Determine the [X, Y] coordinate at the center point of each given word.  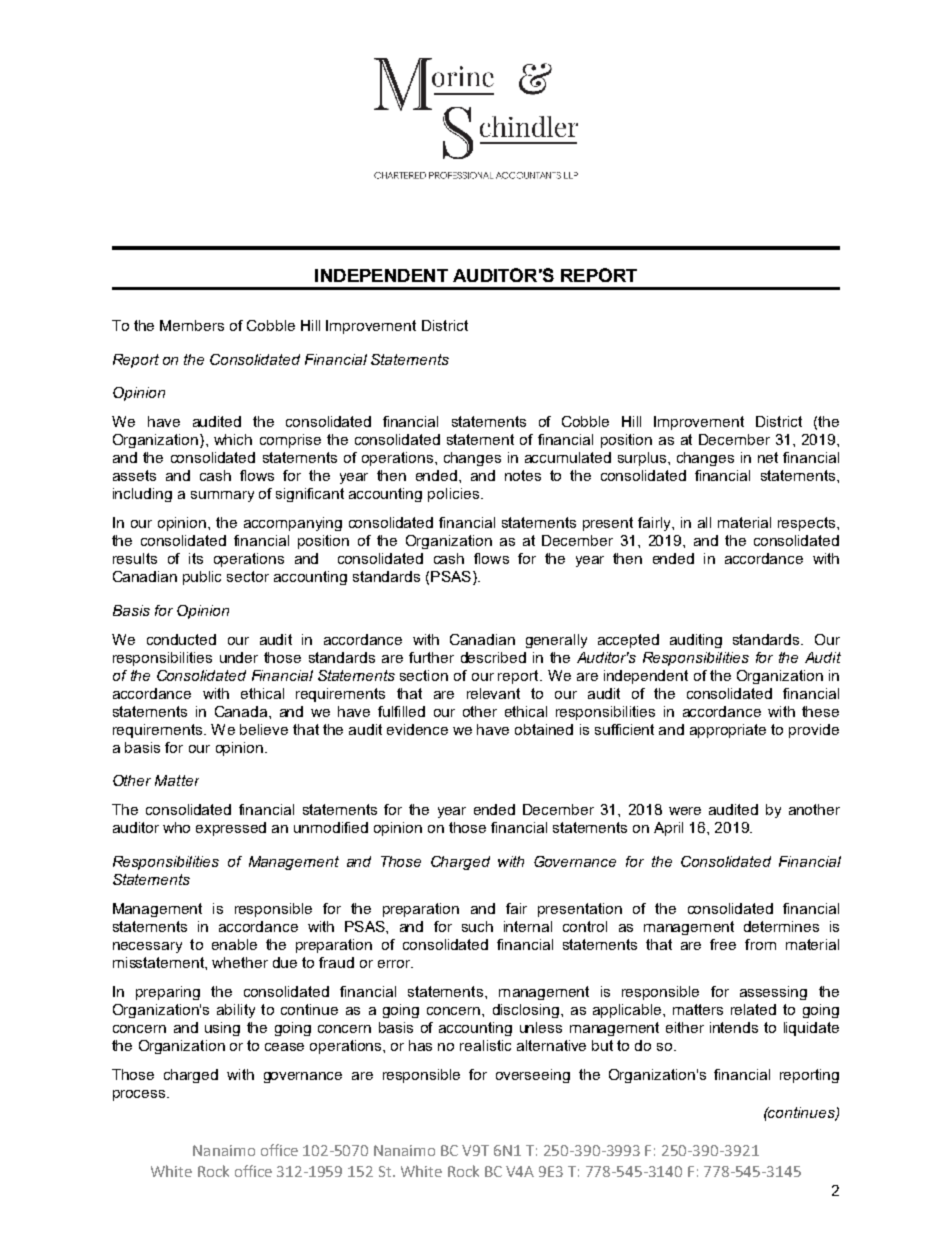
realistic [485, 1045]
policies [453, 495]
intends [734, 1027]
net [768, 457]
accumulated [568, 457]
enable [234, 944]
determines [781, 926]
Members [192, 325]
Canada [242, 711]
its [196, 558]
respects [808, 524]
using [222, 1029]
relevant [493, 693]
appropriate [728, 731]
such [477, 926]
